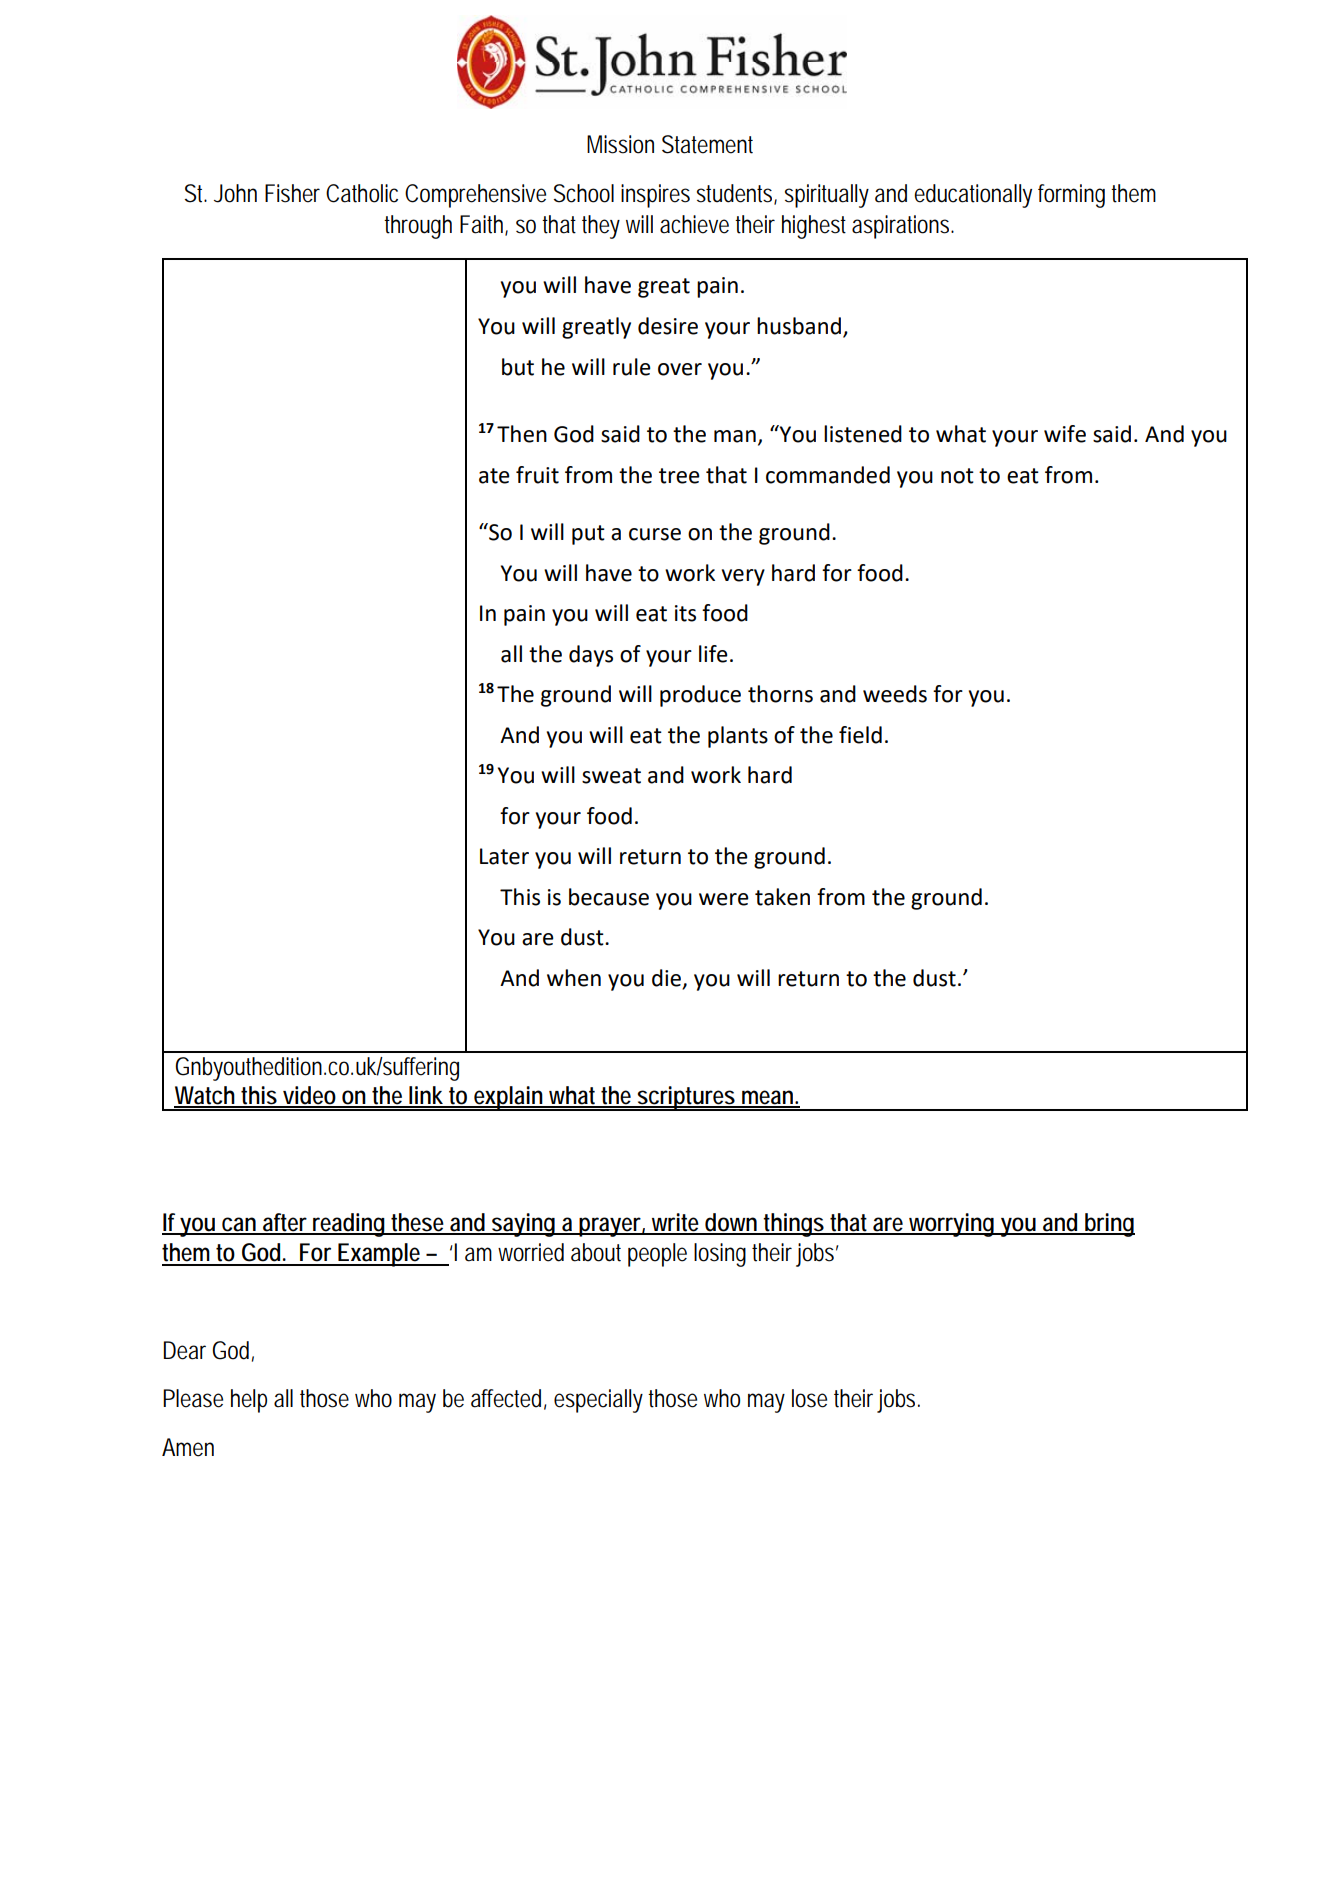 The height and width of the image is (1896, 1340). What do you see at coordinates (957, 476) in the image?
I see `not` at bounding box center [957, 476].
